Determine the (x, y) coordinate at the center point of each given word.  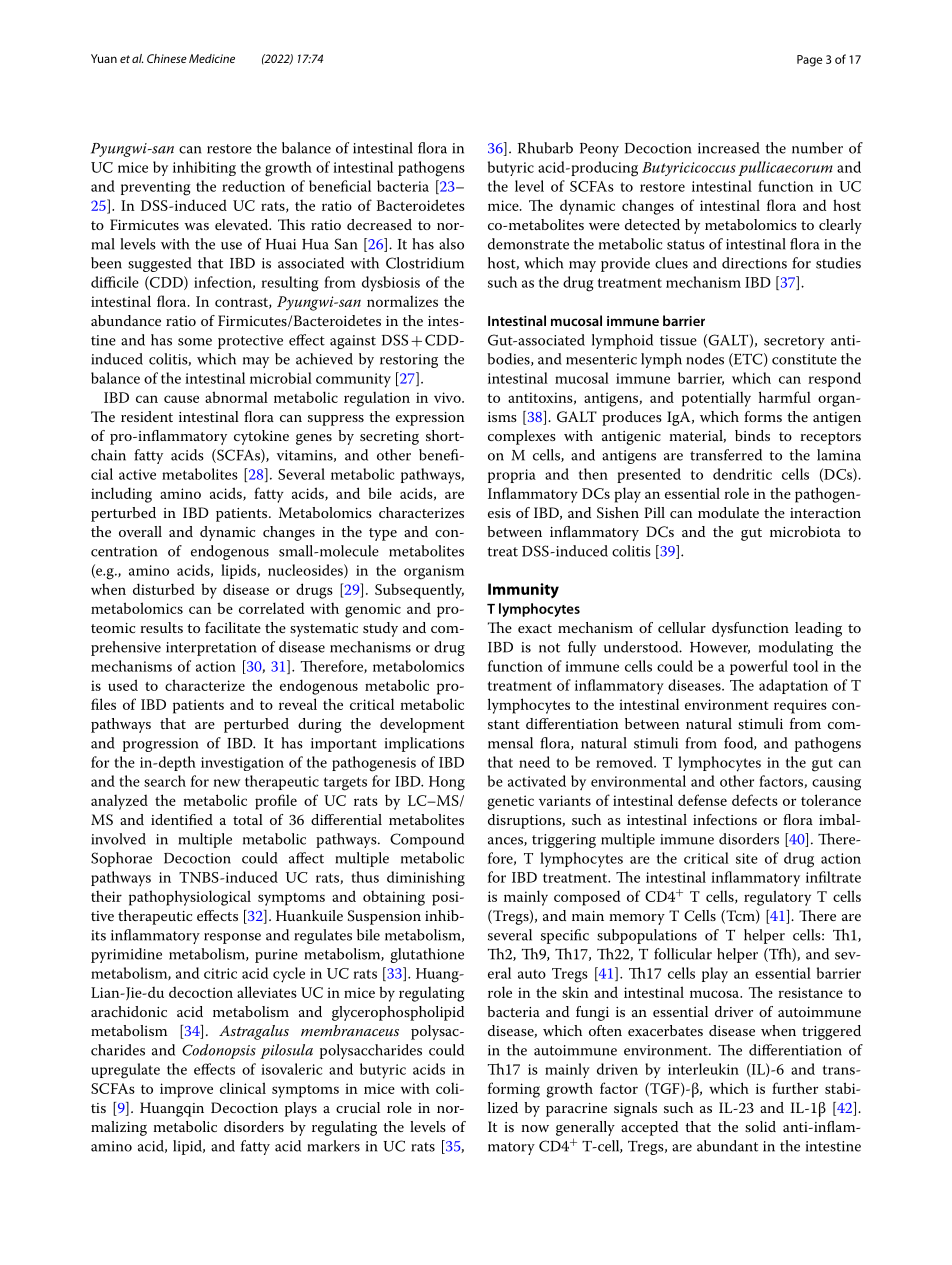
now (535, 1128)
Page (809, 61)
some (195, 342)
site (747, 858)
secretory (794, 342)
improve (186, 1090)
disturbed (164, 589)
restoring (409, 361)
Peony (599, 150)
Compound (427, 840)
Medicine (212, 58)
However (720, 648)
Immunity (523, 590)
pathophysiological (190, 898)
